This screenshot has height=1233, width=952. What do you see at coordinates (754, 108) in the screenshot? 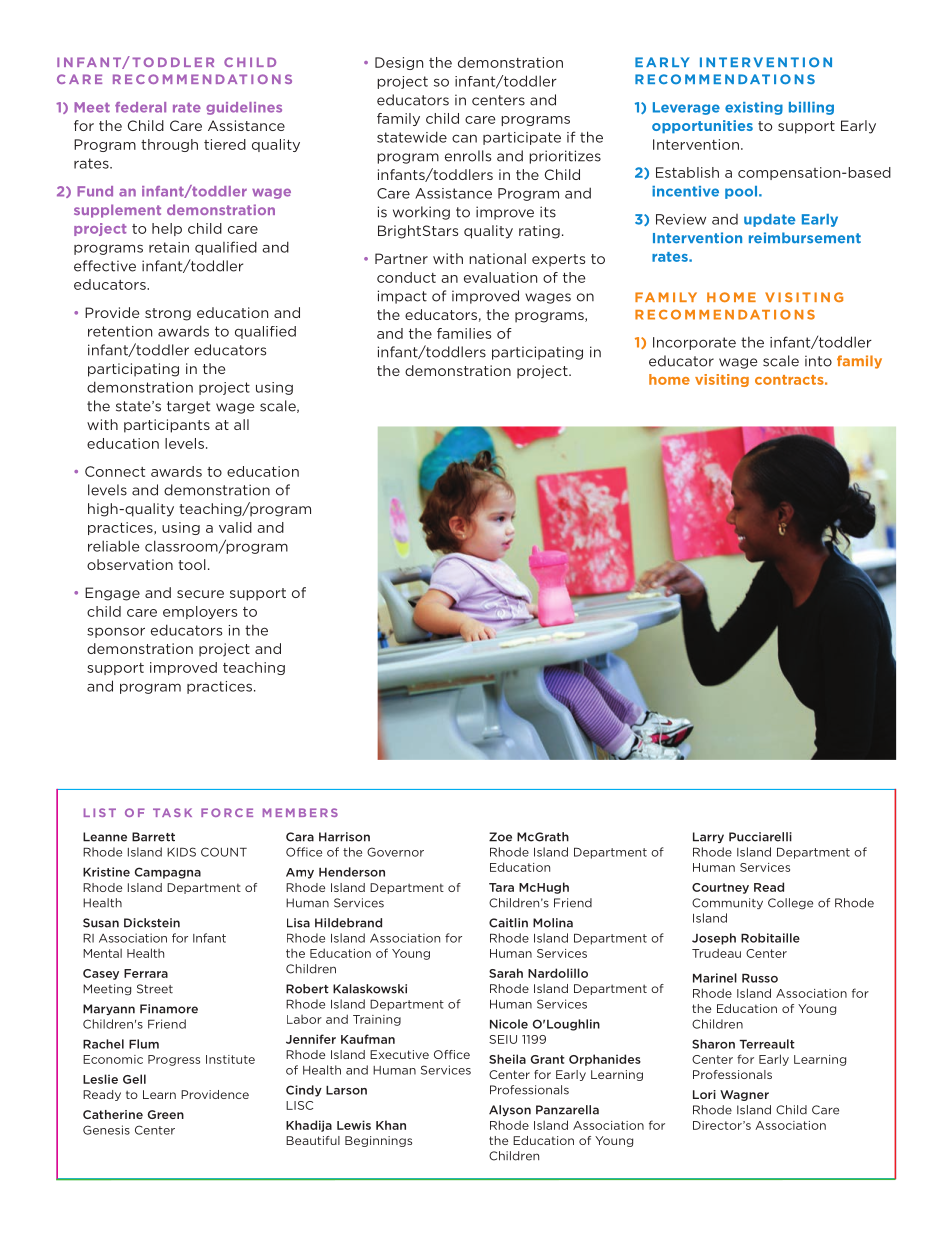
I see `existing` at bounding box center [754, 108].
